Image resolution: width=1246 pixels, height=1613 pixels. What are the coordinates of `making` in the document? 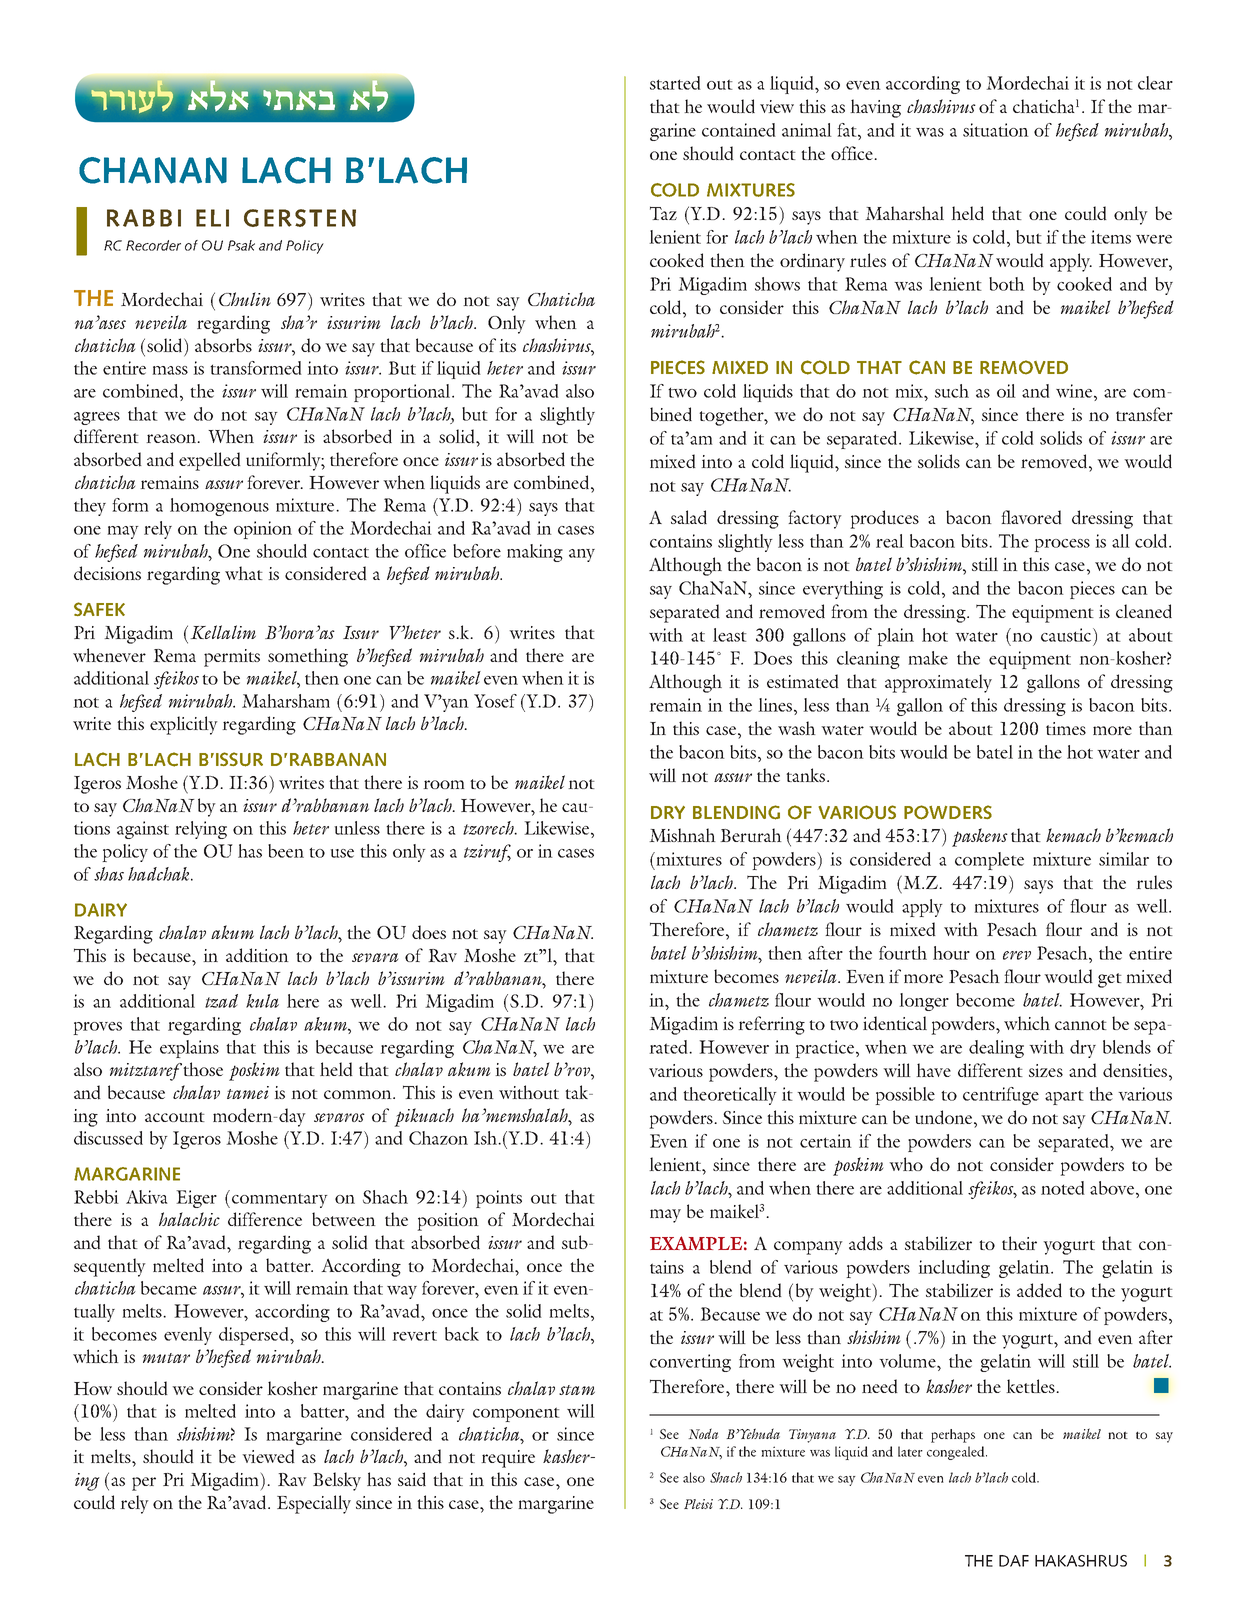 It's located at (535, 553).
